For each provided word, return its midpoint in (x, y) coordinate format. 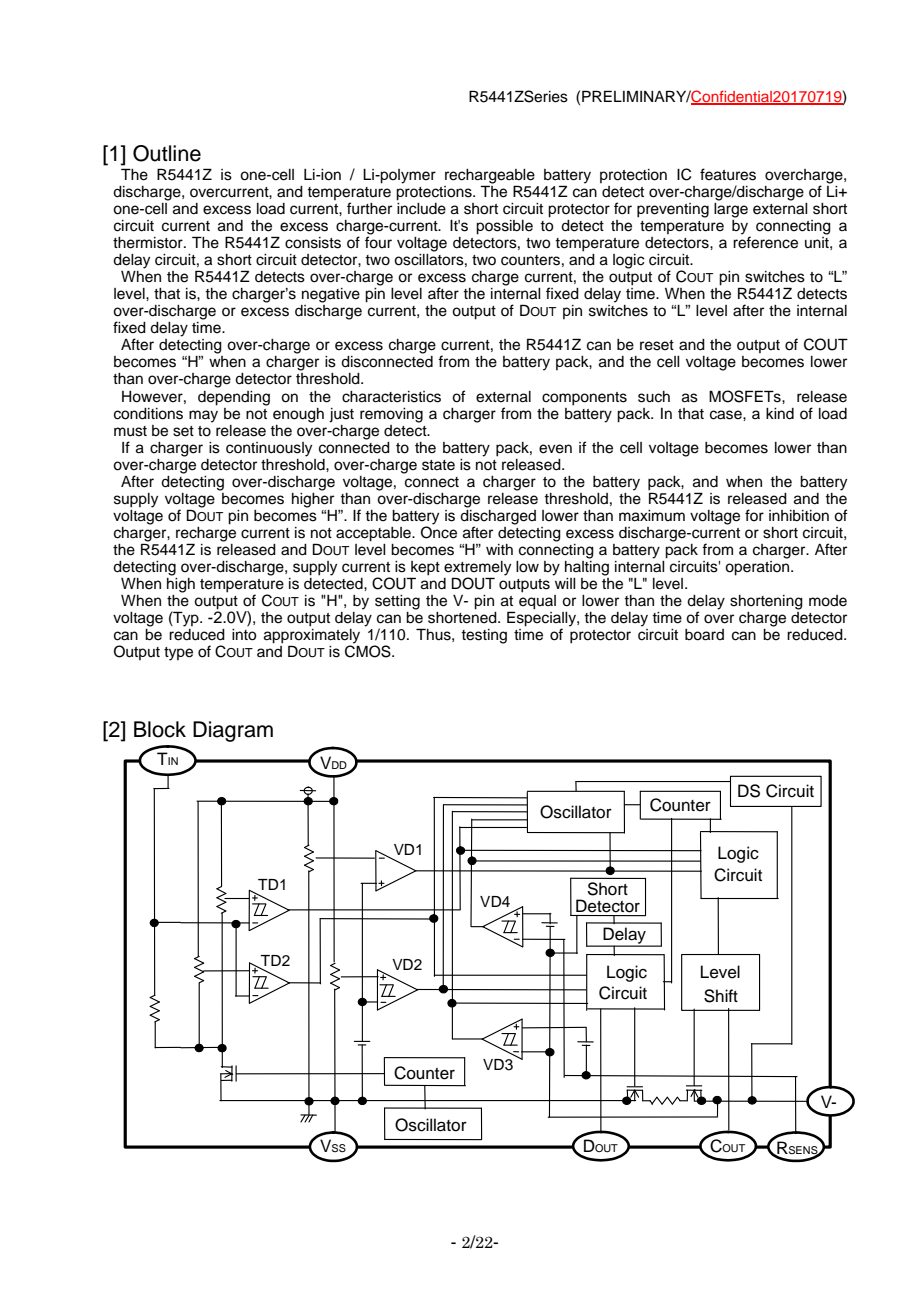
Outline (167, 153)
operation (758, 567)
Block (160, 729)
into (244, 635)
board (704, 635)
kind (780, 414)
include (421, 207)
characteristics (391, 397)
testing (484, 636)
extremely (477, 569)
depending (234, 398)
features (728, 174)
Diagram (233, 731)
